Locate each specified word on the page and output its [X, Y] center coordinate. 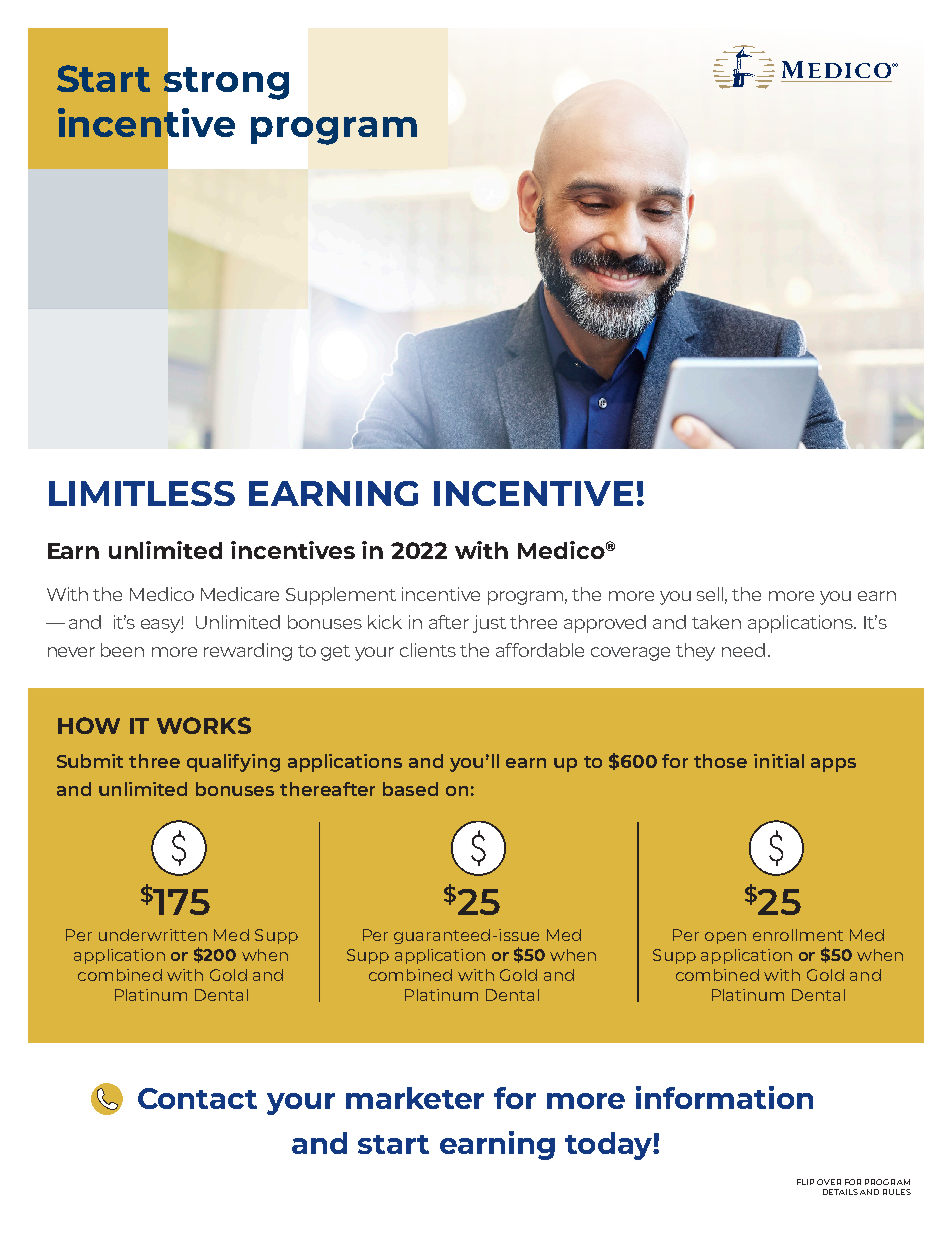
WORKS [204, 725]
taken [716, 622]
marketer [415, 1098]
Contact [197, 1098]
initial [779, 761]
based [410, 789]
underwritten [153, 935]
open [725, 938]
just [489, 624]
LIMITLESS [142, 493]
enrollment [798, 935]
